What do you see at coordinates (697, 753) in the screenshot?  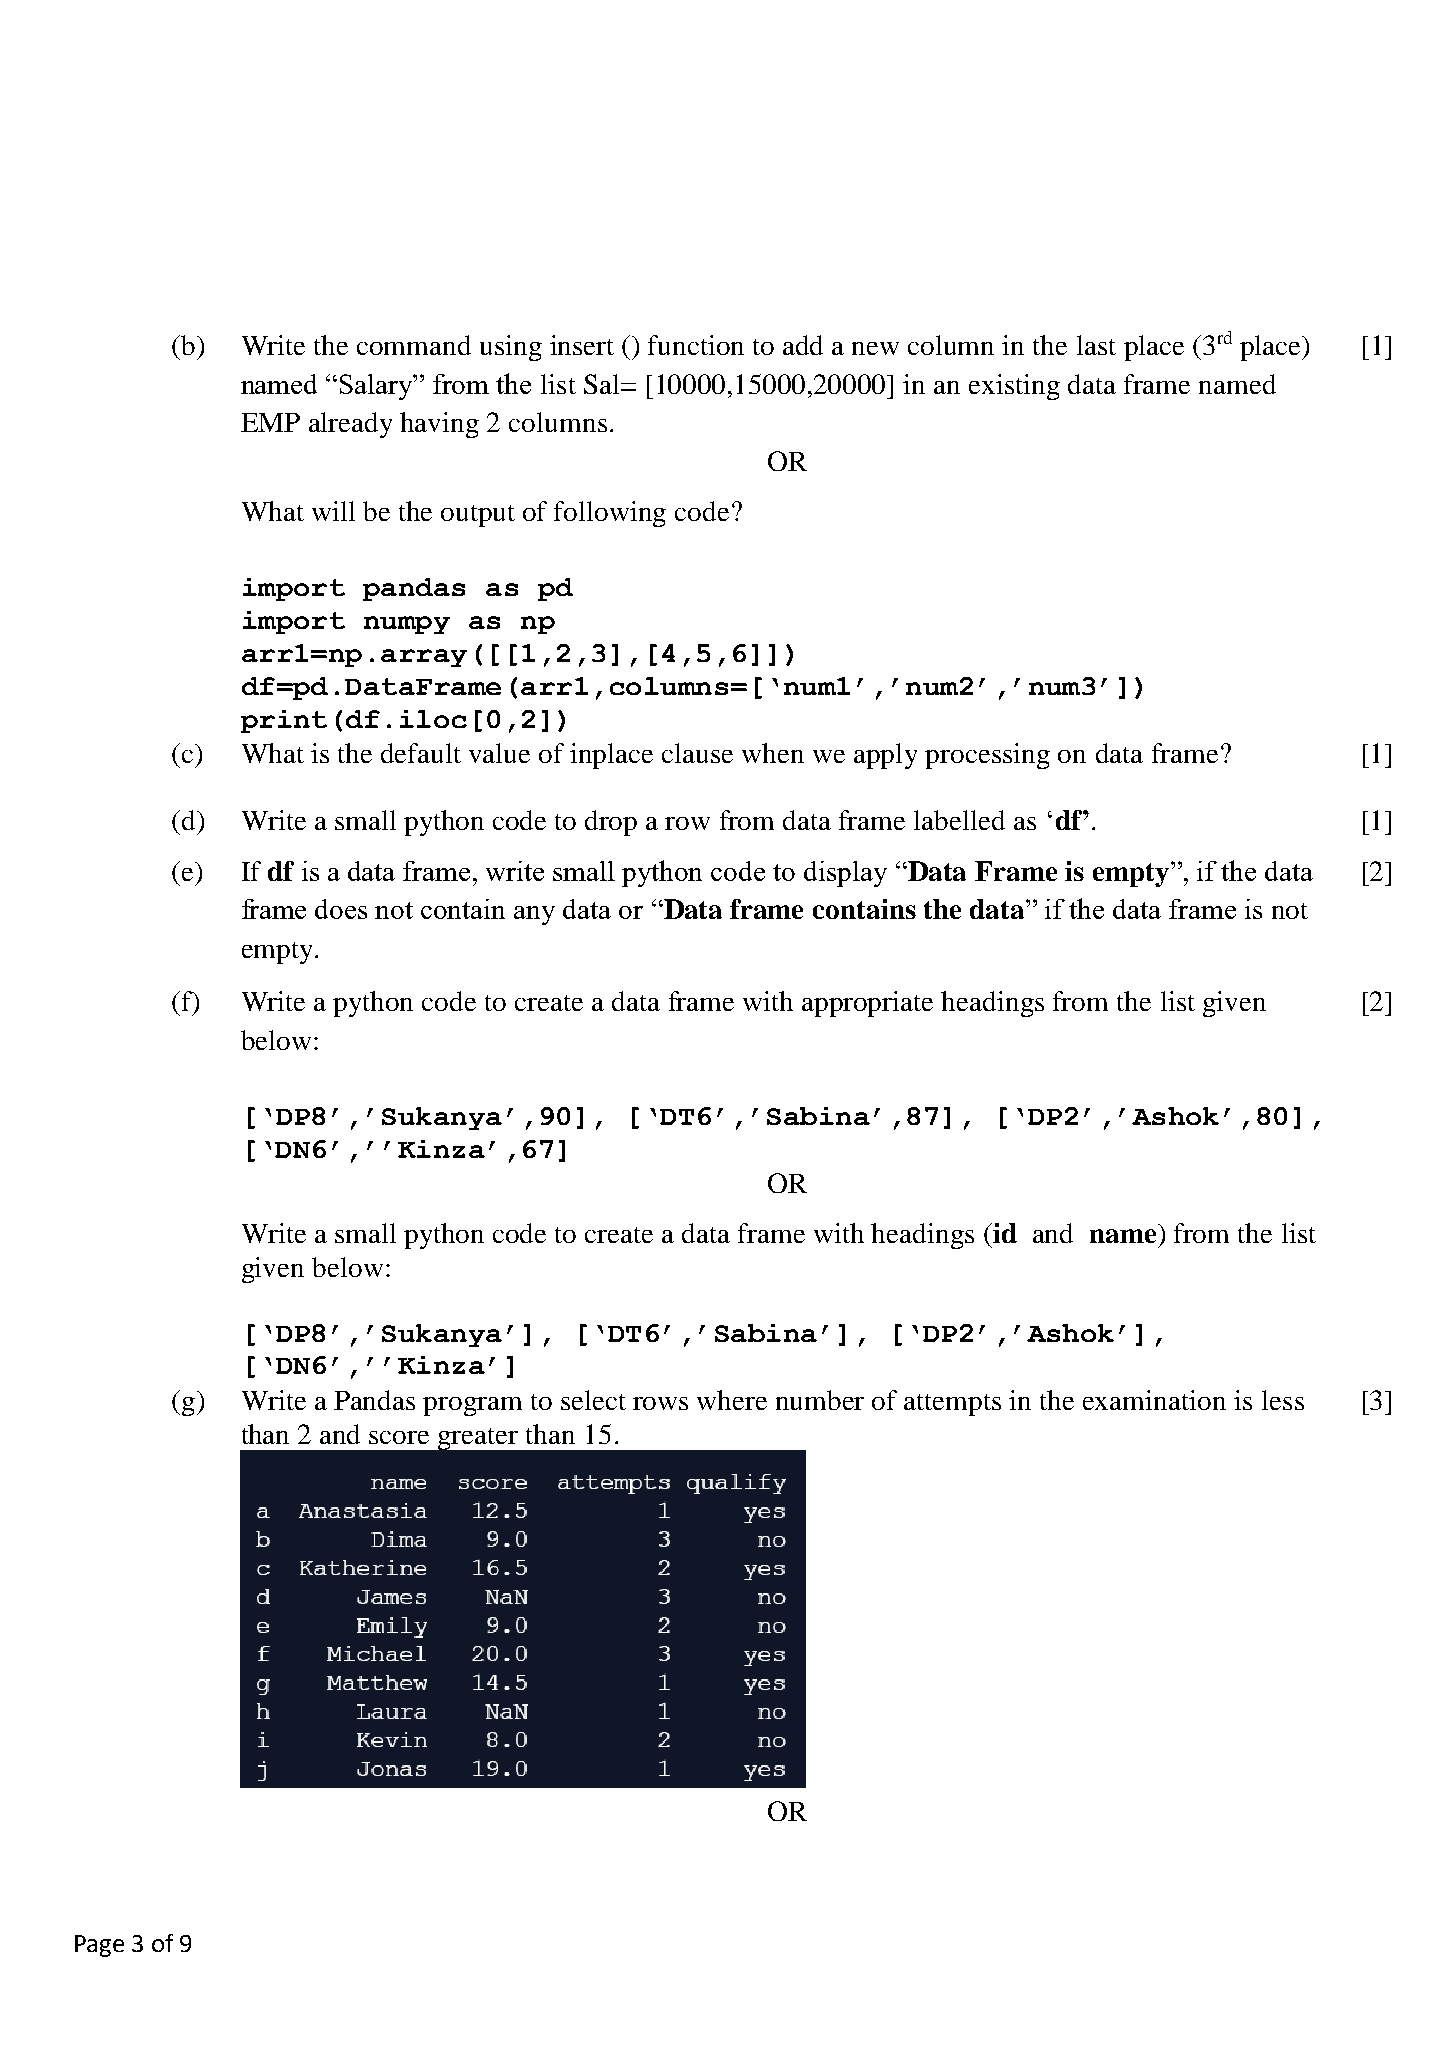 I see `clause` at bounding box center [697, 753].
